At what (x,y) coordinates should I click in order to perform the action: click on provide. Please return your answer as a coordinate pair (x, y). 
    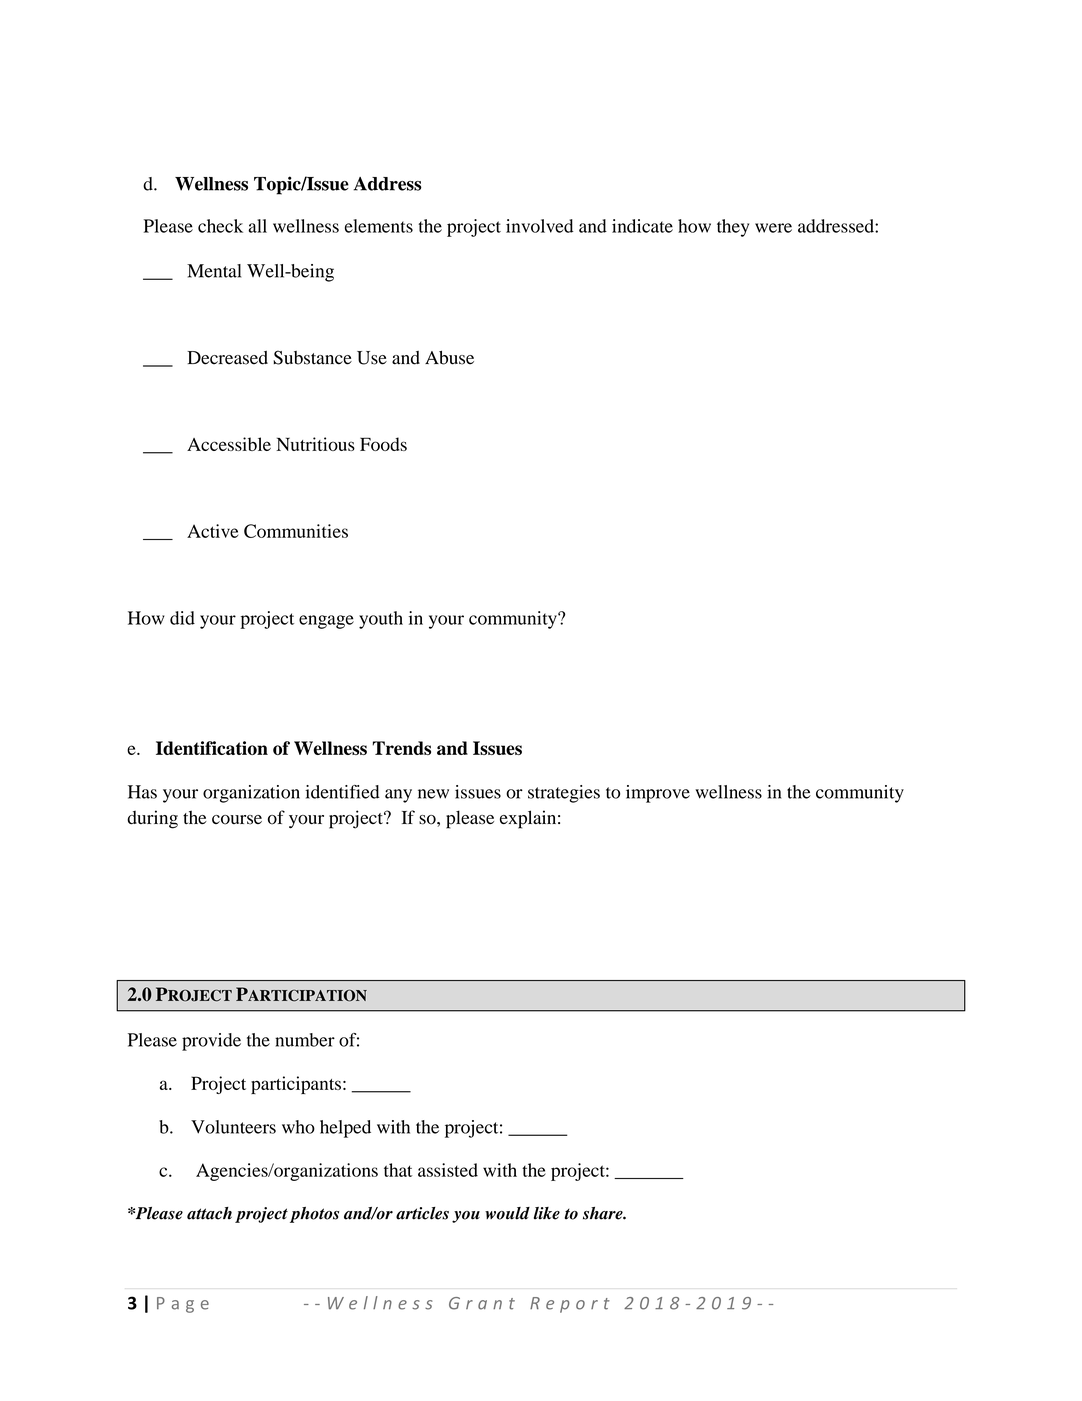
    Looking at the image, I should click on (211, 1042).
